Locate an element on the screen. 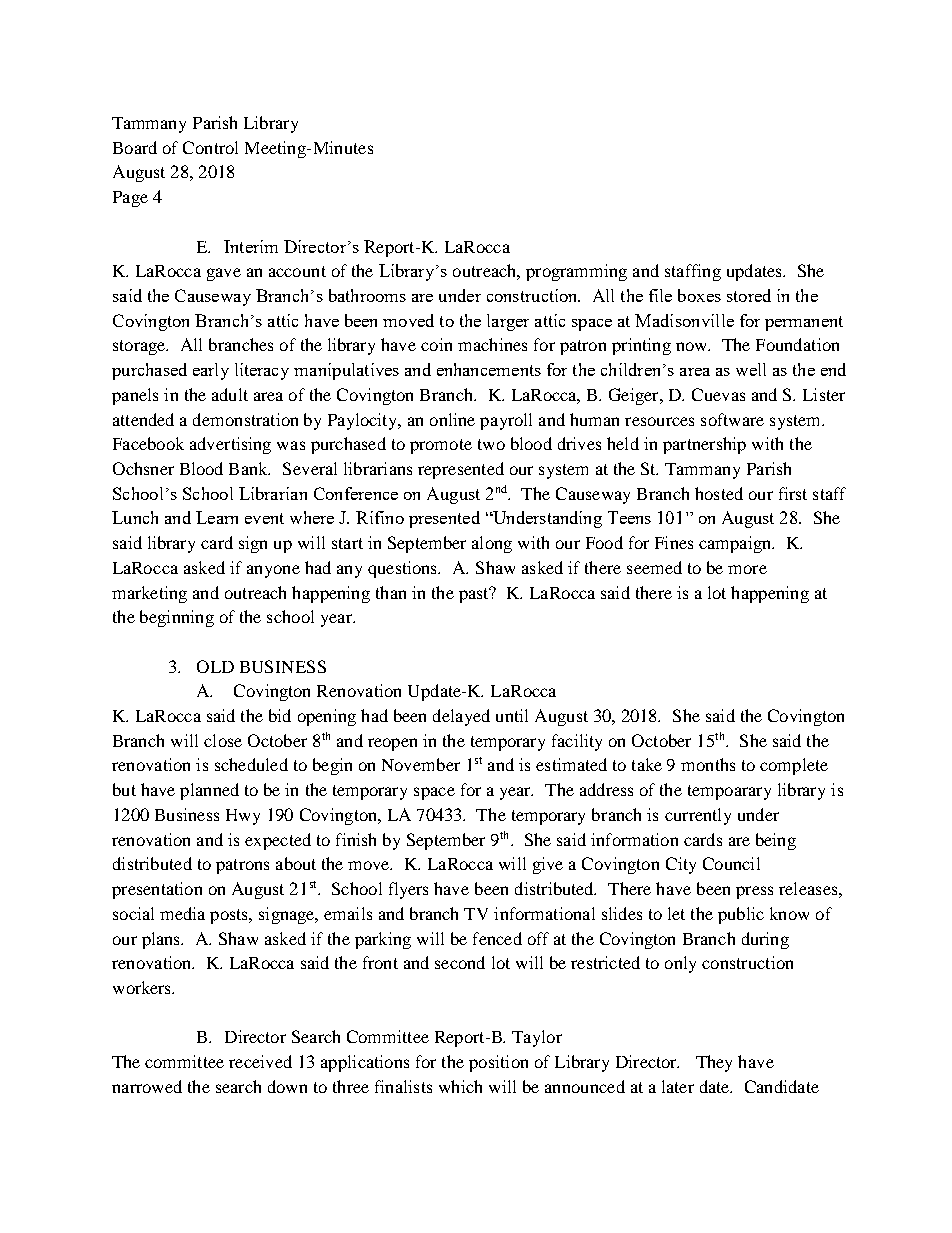 The width and height of the screenshot is (952, 1233). position is located at coordinates (498, 1063).
